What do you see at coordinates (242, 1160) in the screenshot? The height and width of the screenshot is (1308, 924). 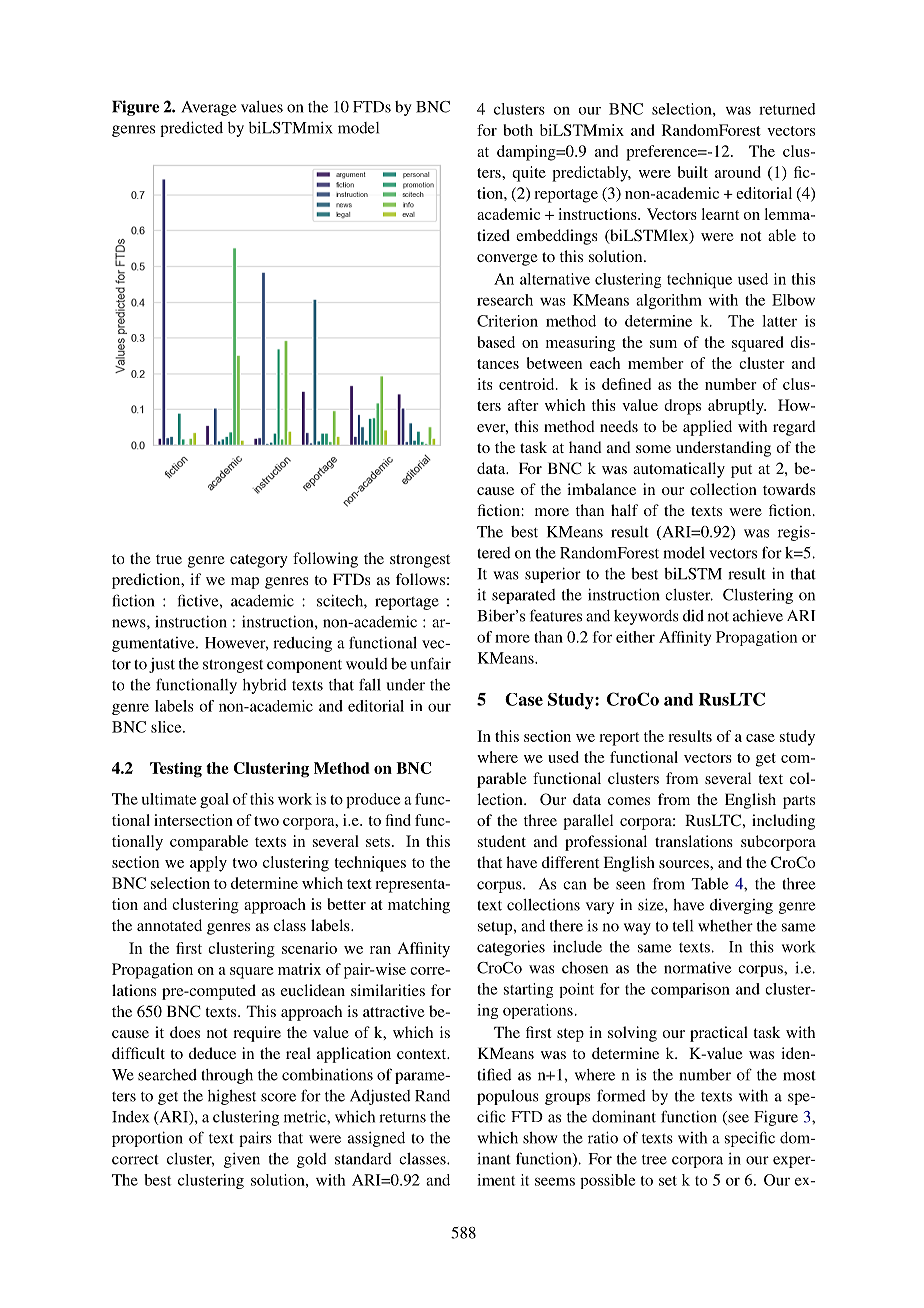 I see `given` at bounding box center [242, 1160].
